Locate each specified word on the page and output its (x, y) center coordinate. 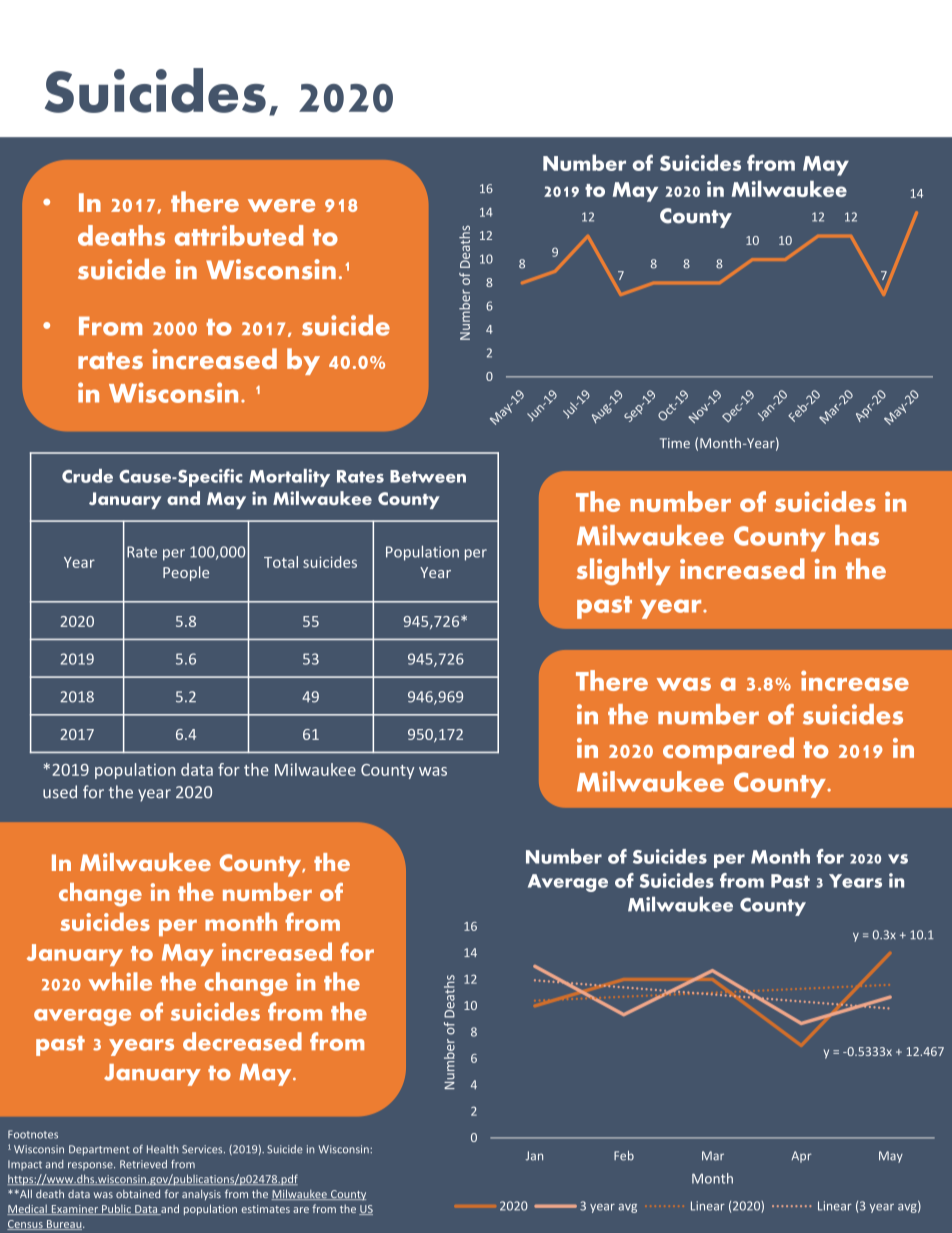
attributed (239, 235)
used (60, 791)
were (281, 205)
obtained (138, 1193)
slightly (623, 571)
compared (728, 750)
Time (675, 443)
